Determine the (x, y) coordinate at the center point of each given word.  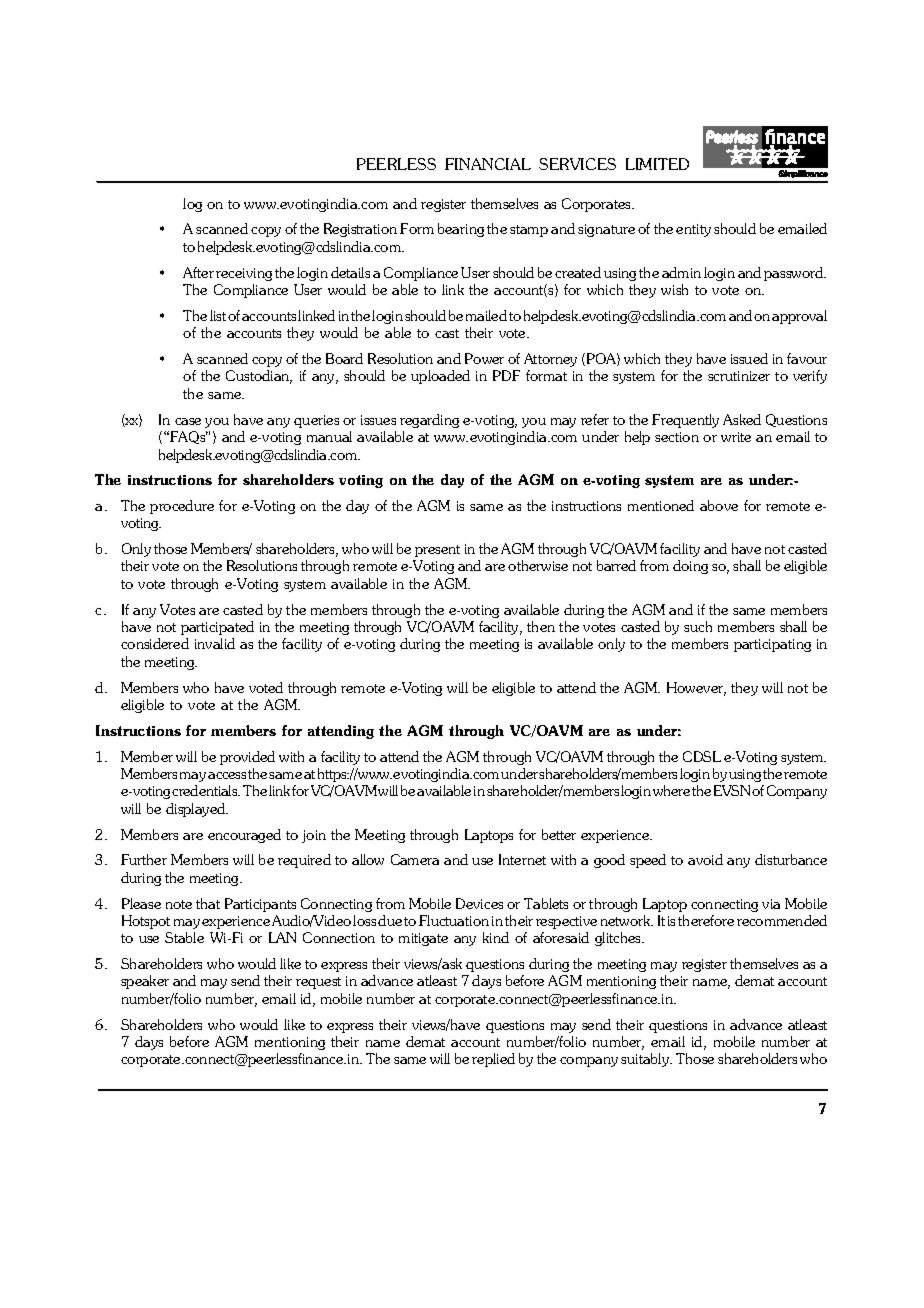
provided (247, 758)
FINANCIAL (488, 164)
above (719, 505)
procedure (182, 507)
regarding (429, 421)
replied (493, 1060)
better (559, 834)
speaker (145, 982)
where (671, 790)
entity (693, 230)
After (198, 272)
